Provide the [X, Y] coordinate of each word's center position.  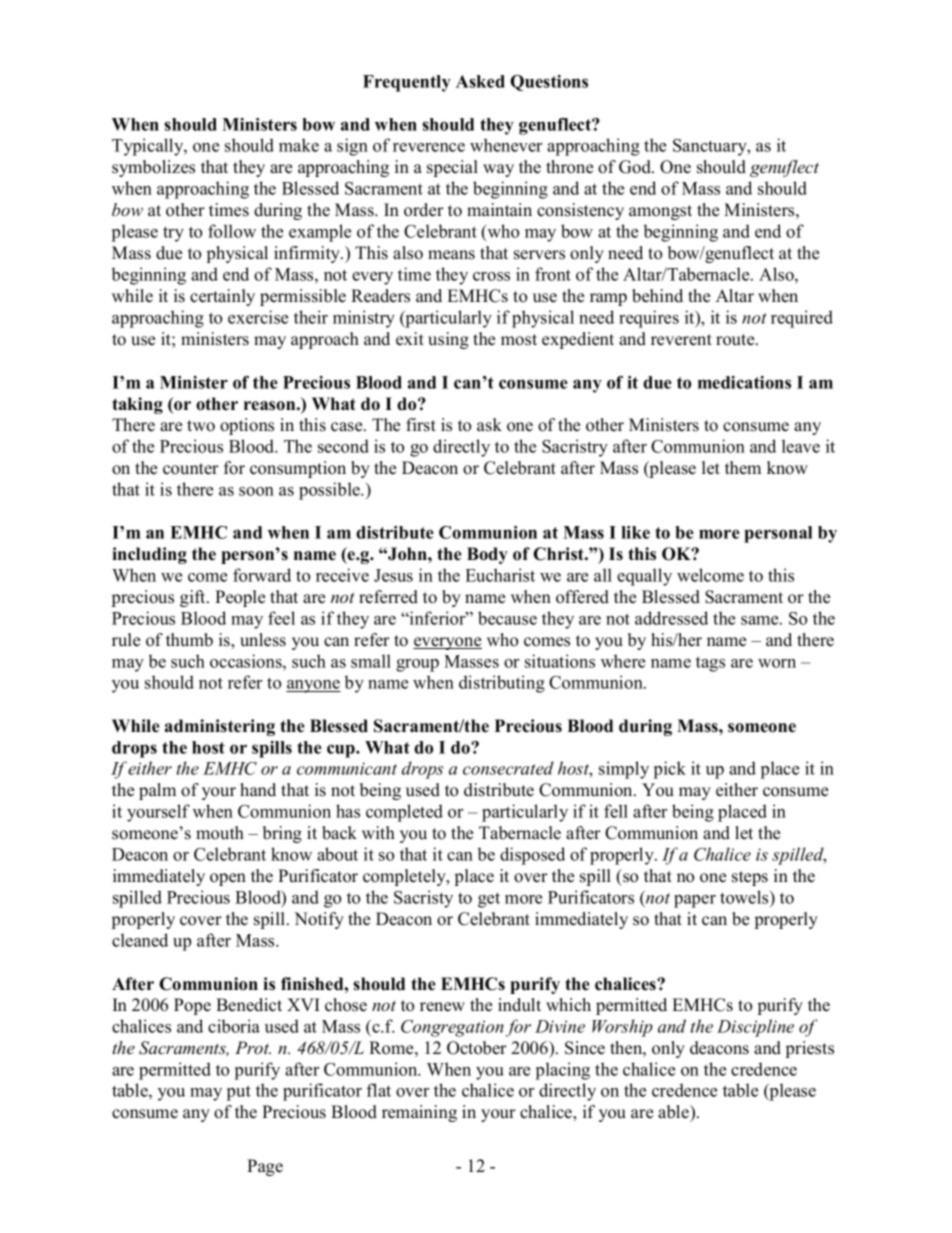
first [421, 425]
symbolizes [153, 168]
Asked [480, 81]
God [636, 167]
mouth [220, 833]
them [743, 468]
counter [191, 469]
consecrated [508, 768]
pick [670, 770]
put [239, 1093]
